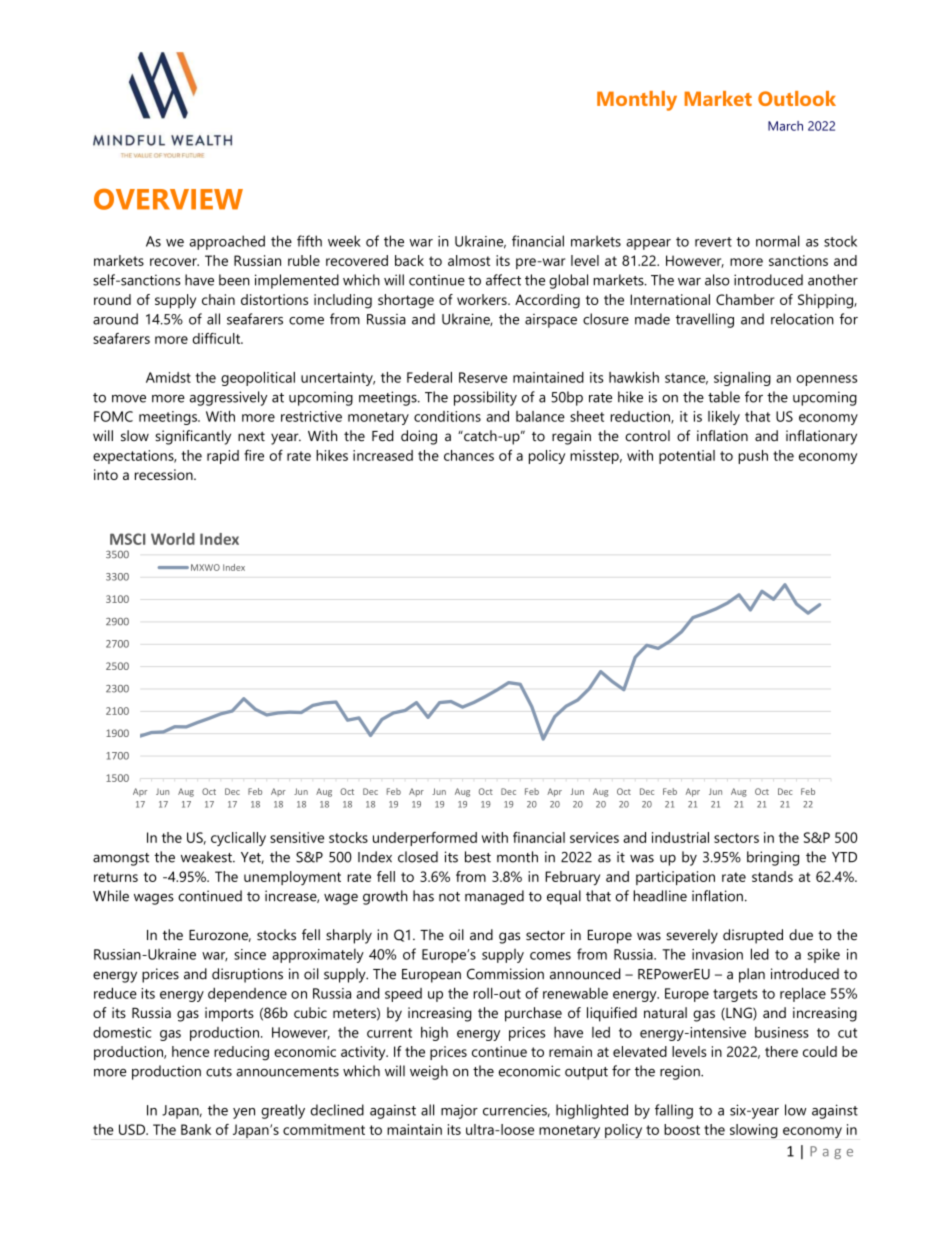 The height and width of the screenshot is (1233, 952). What do you see at coordinates (469, 260) in the screenshot?
I see `almost` at bounding box center [469, 260].
